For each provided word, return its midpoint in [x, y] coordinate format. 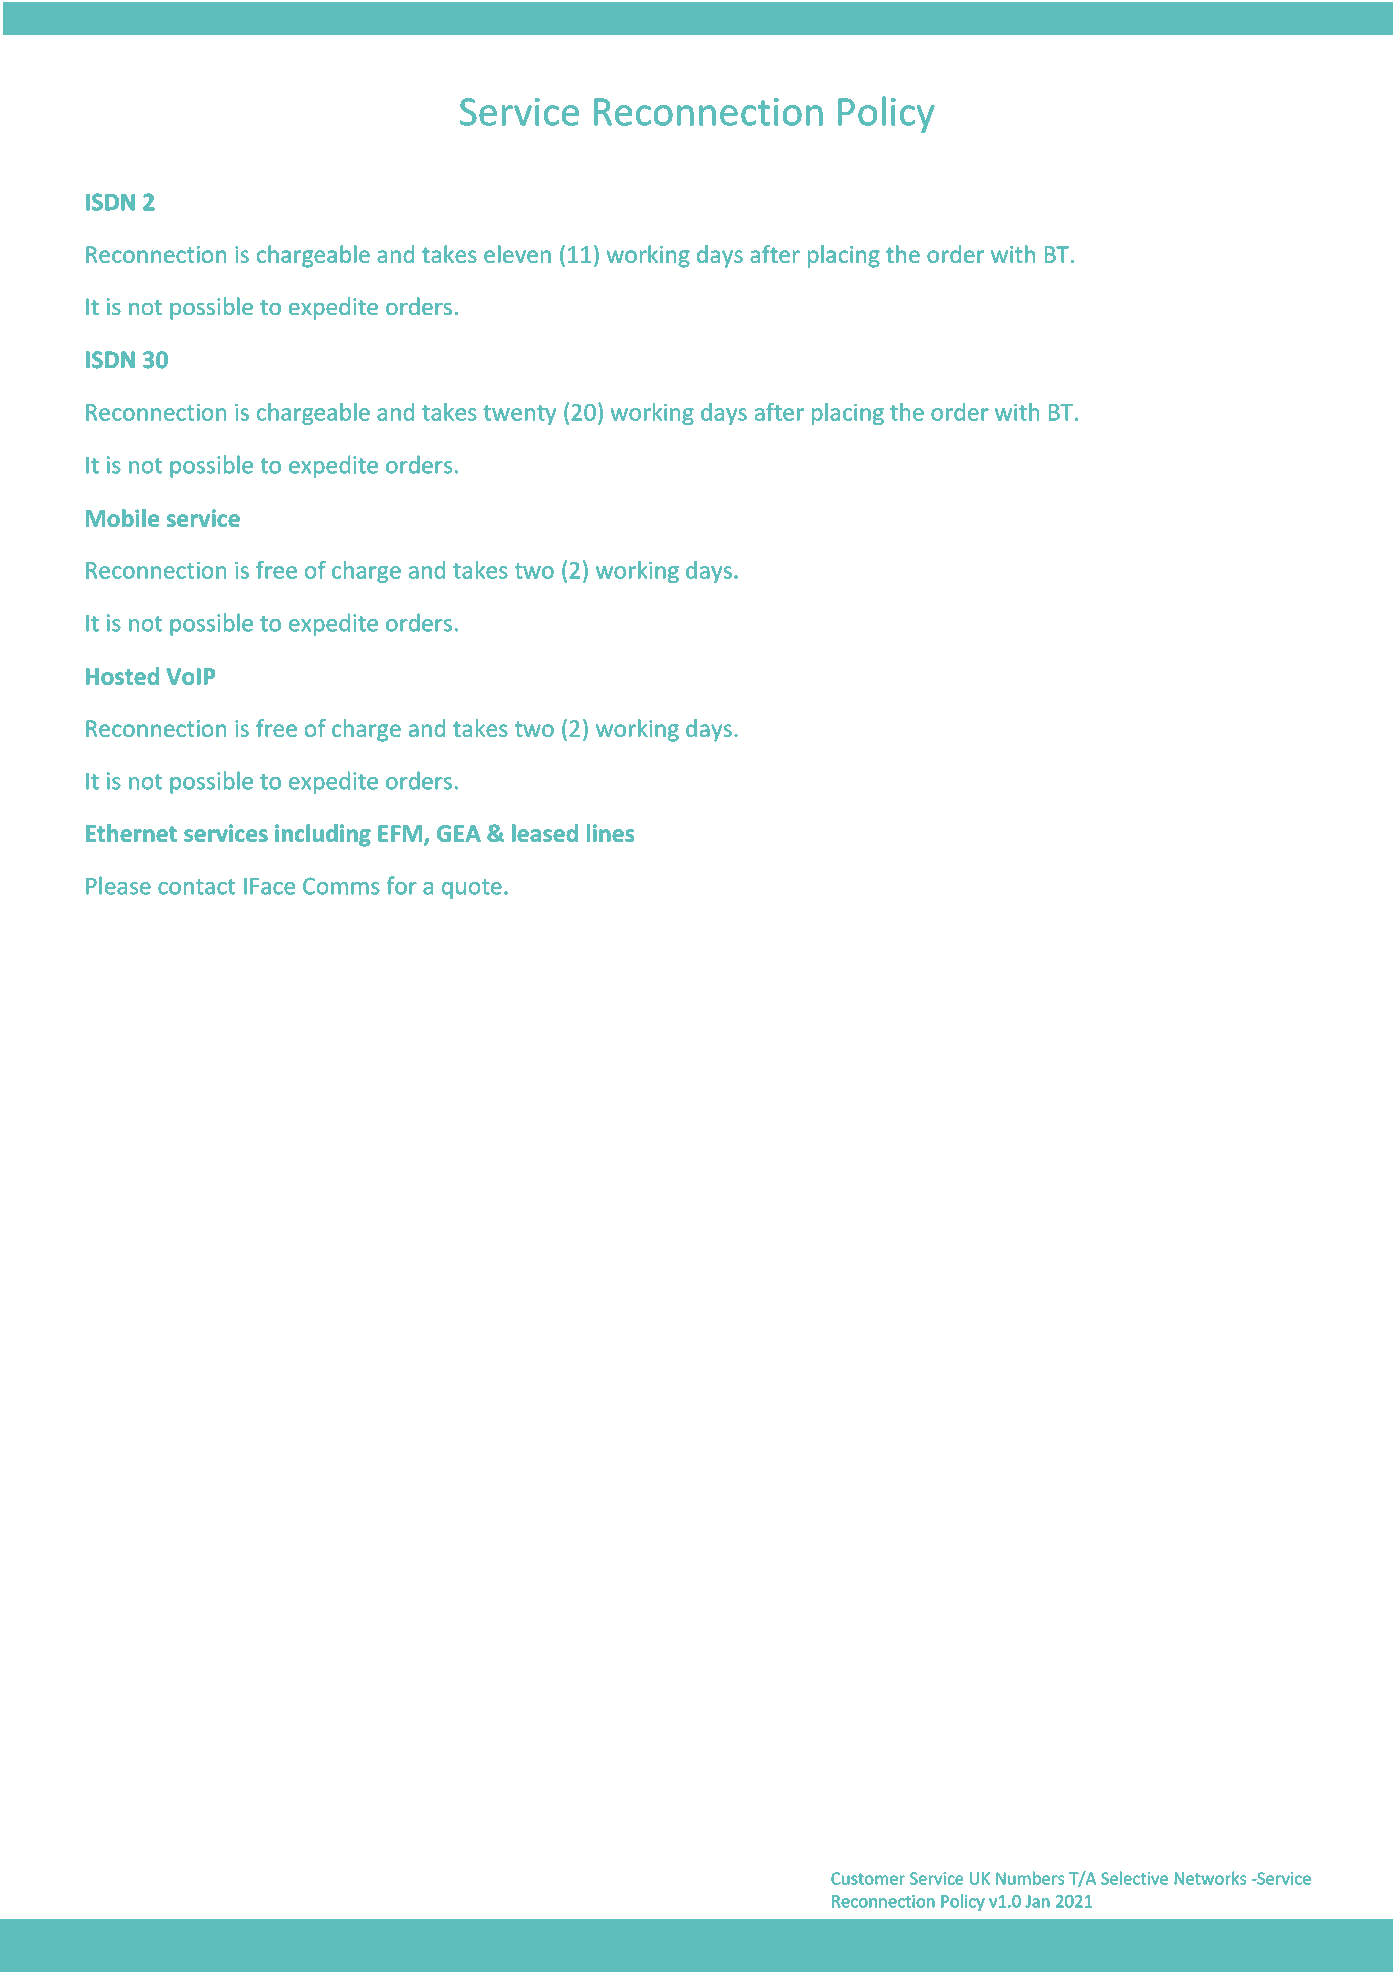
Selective [1134, 1878]
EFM [401, 834]
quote [472, 889]
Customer [868, 1878]
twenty [519, 415]
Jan [1038, 1901]
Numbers [1030, 1878]
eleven [517, 254]
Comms [341, 886]
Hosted [122, 676]
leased [545, 833]
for [401, 885]
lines [611, 833]
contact [196, 887]
